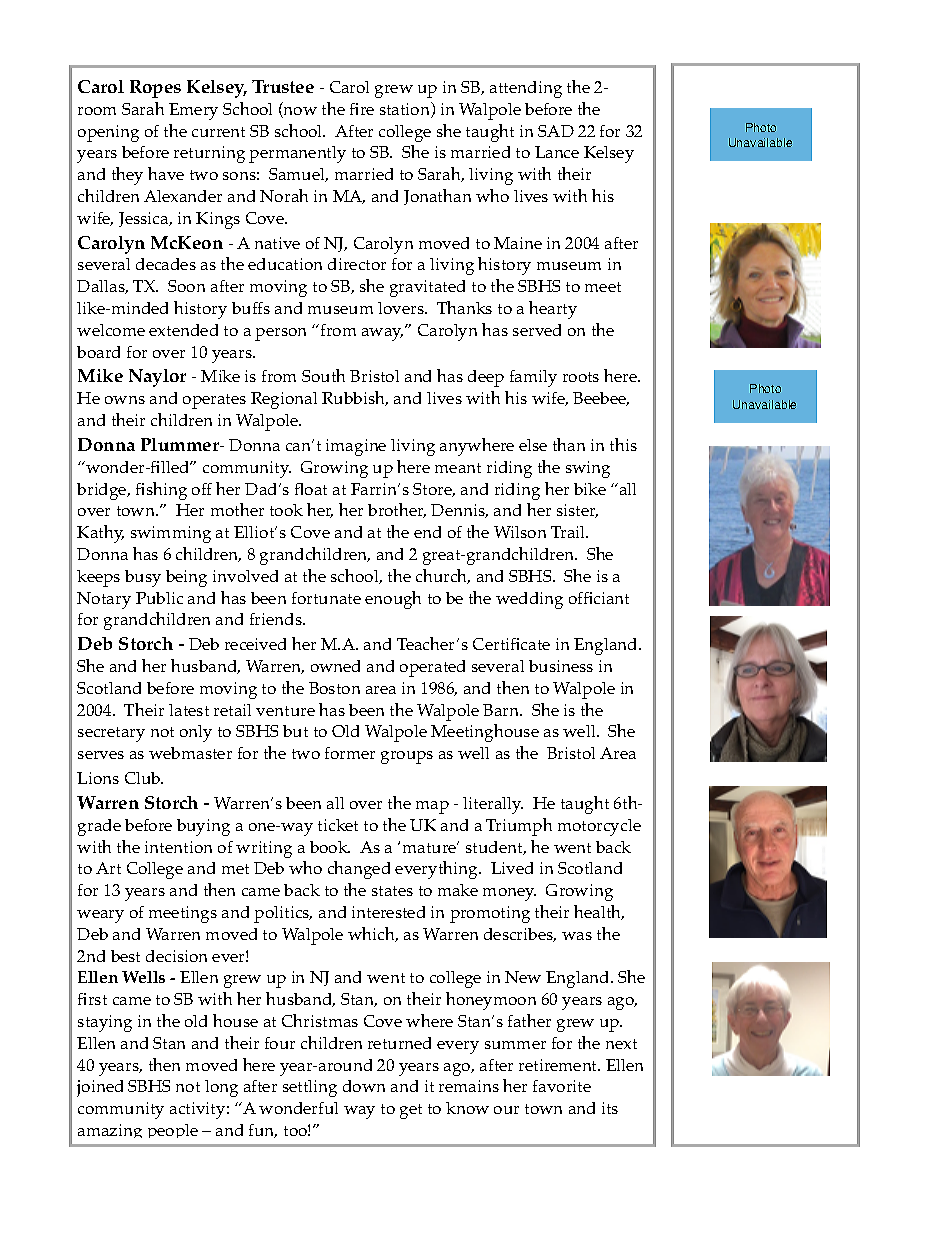  Describe the element at coordinates (178, 847) in the screenshot. I see `intention` at that location.
